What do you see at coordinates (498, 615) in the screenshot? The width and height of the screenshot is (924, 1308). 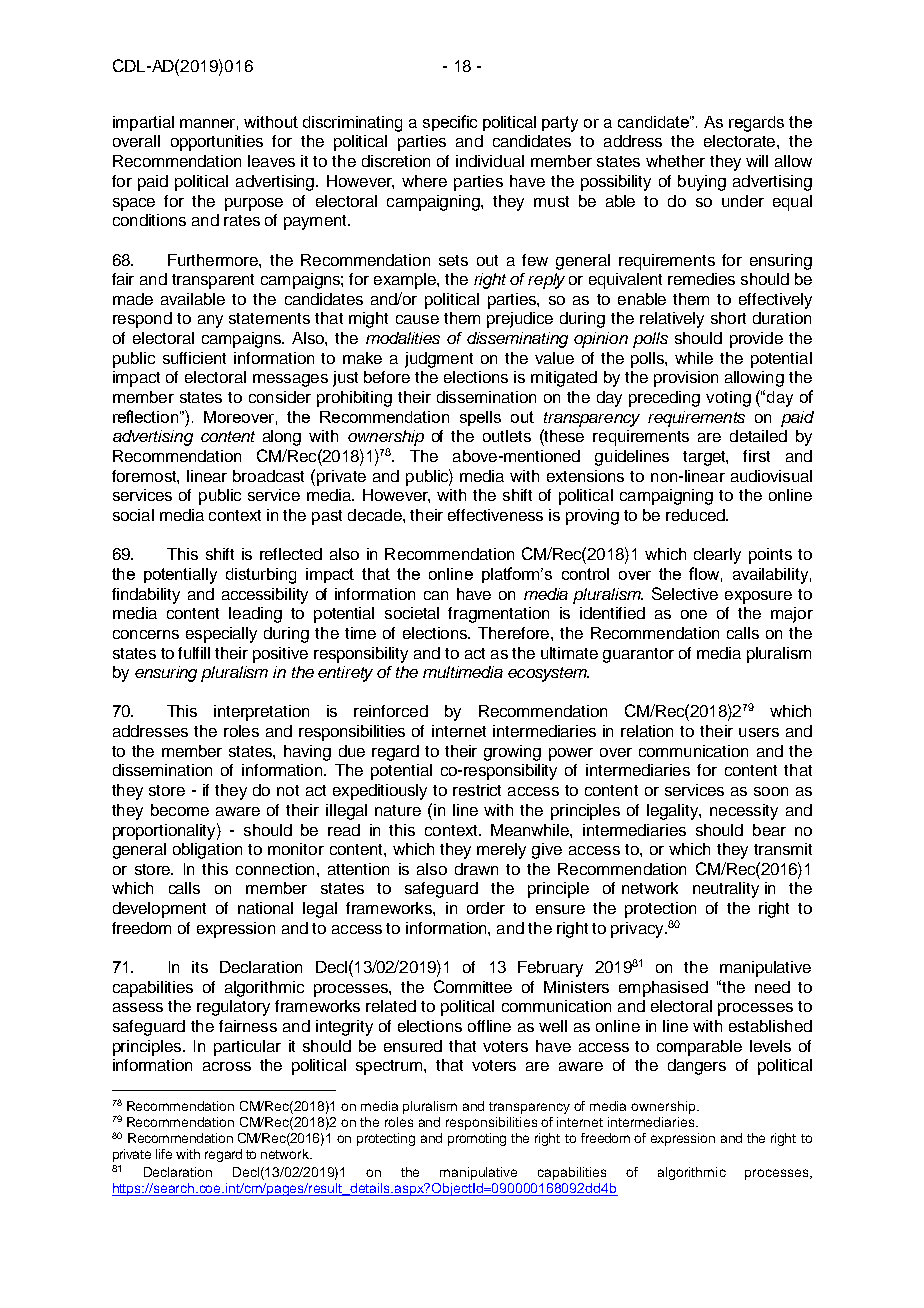 I see `fragmentation` at bounding box center [498, 615].
